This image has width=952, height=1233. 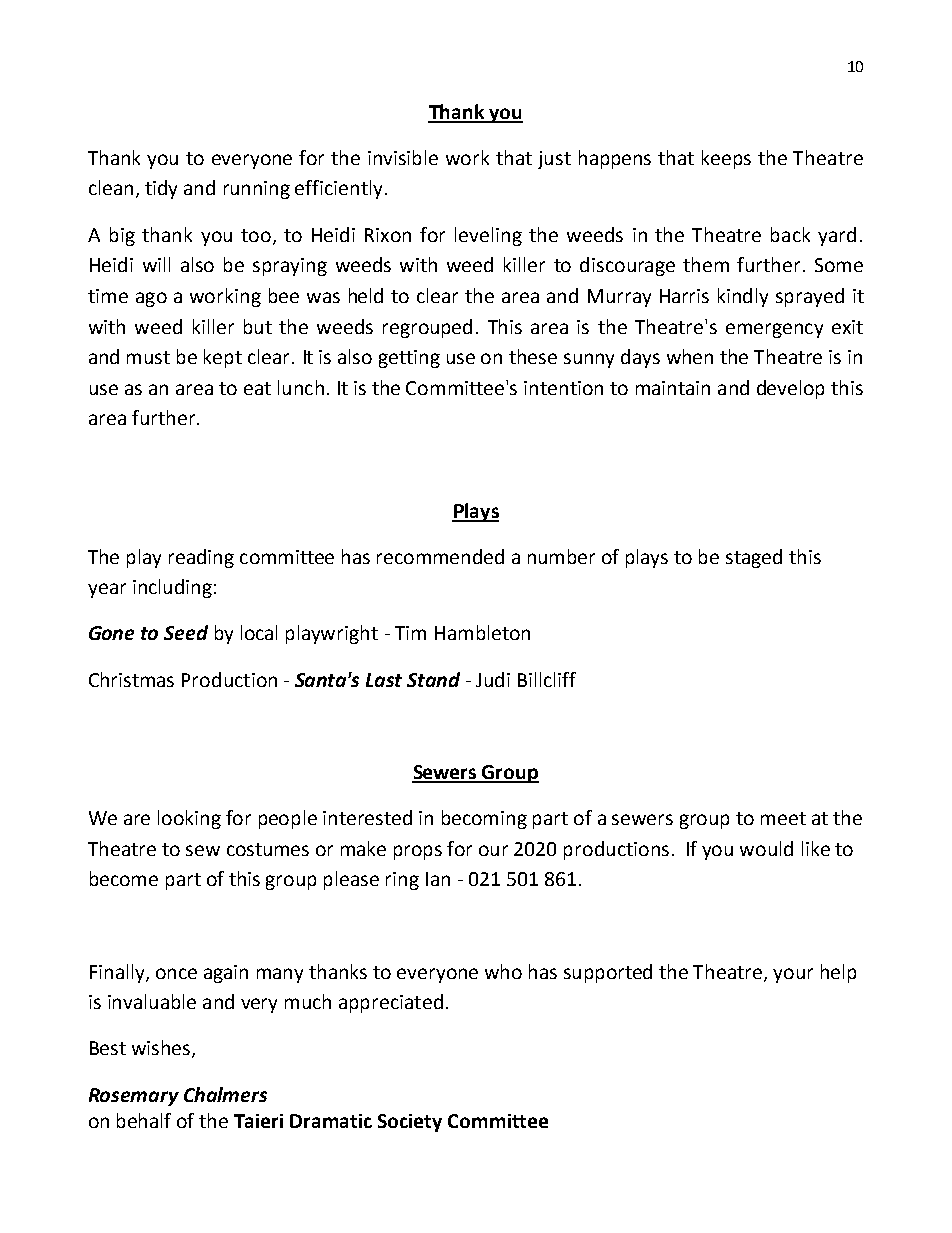 What do you see at coordinates (201, 558) in the image?
I see `reading` at bounding box center [201, 558].
